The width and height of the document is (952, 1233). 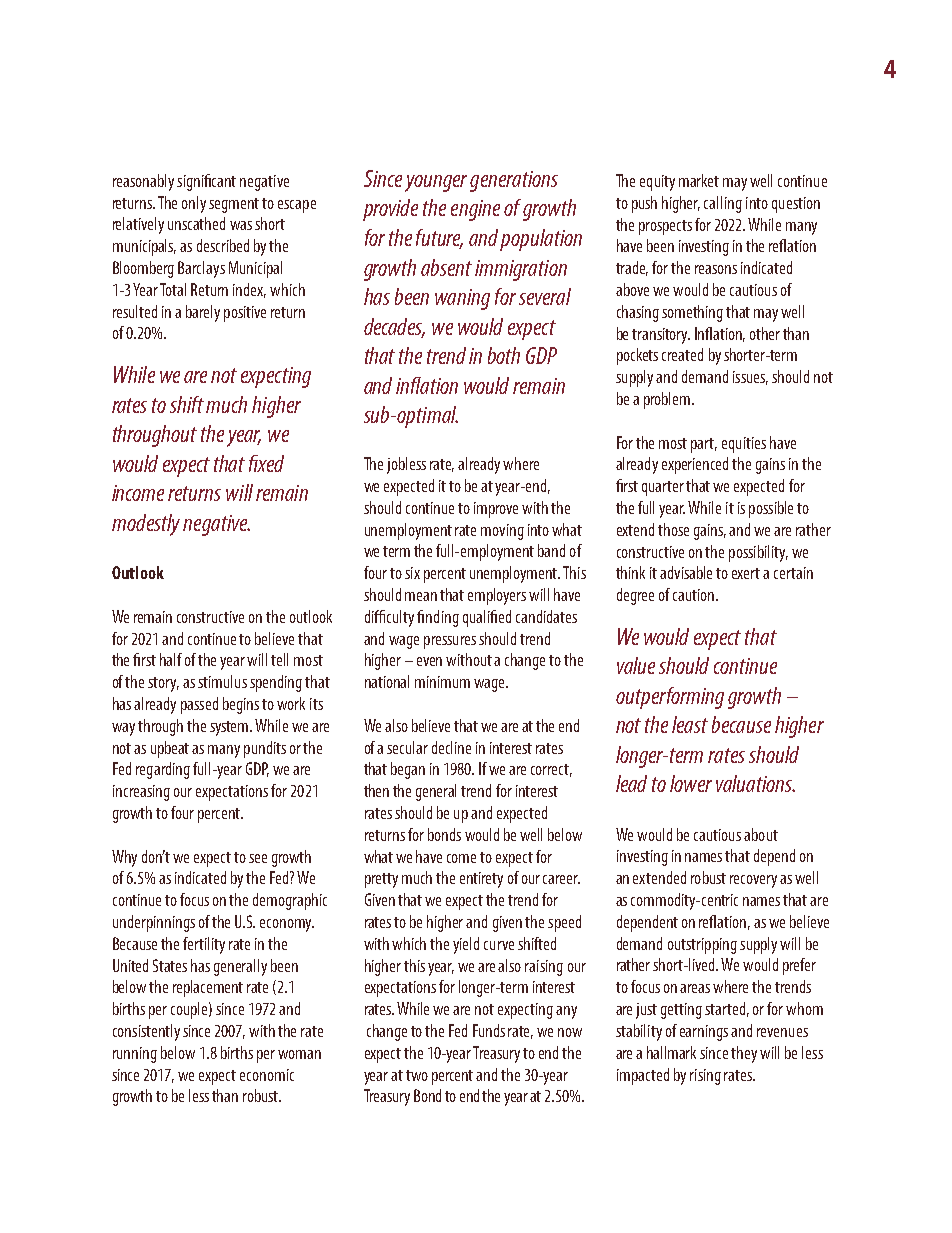 What do you see at coordinates (750, 378) in the document?
I see `issues` at bounding box center [750, 378].
